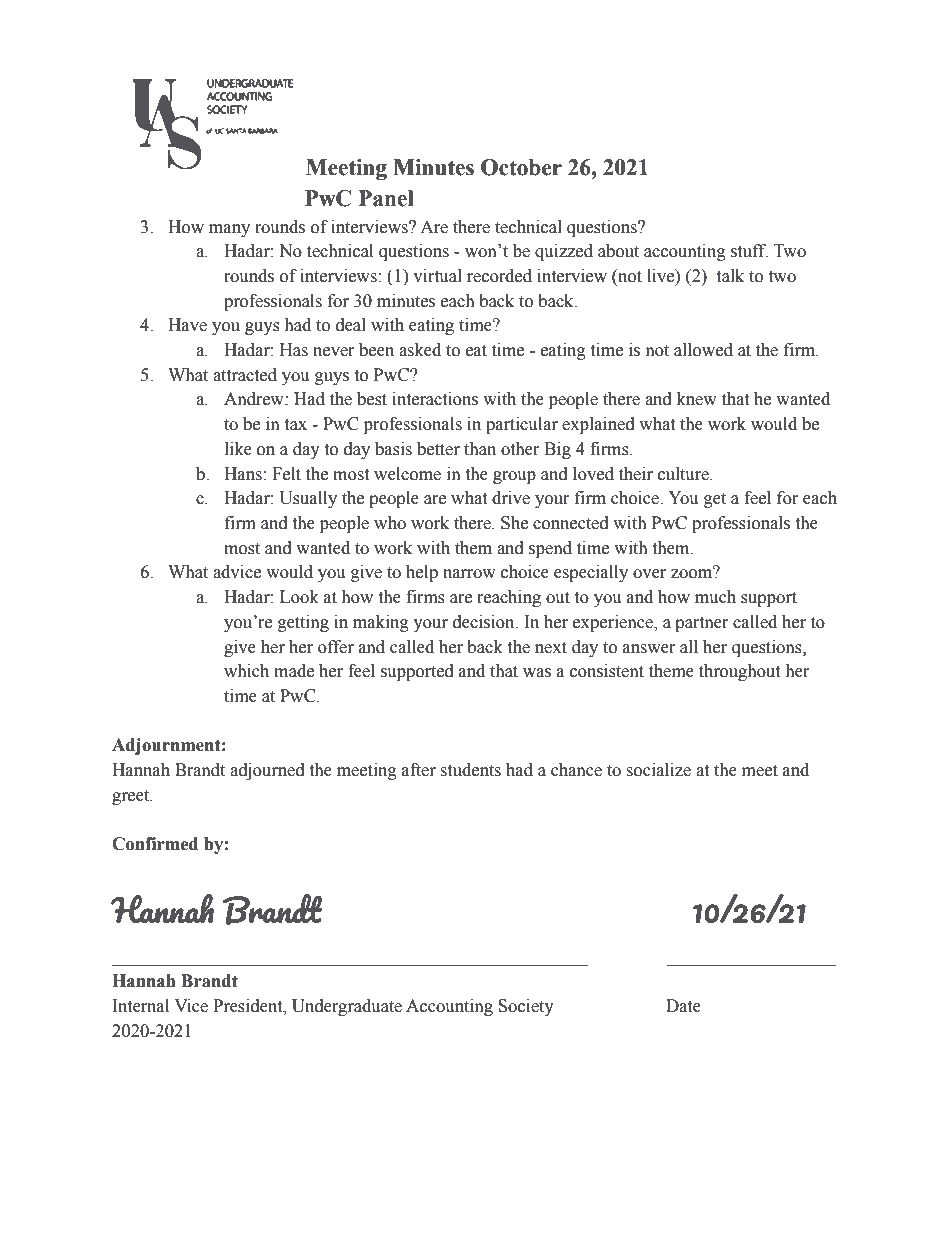 This screenshot has height=1233, width=952. Describe the element at coordinates (132, 797) in the screenshot. I see `greet` at that location.
